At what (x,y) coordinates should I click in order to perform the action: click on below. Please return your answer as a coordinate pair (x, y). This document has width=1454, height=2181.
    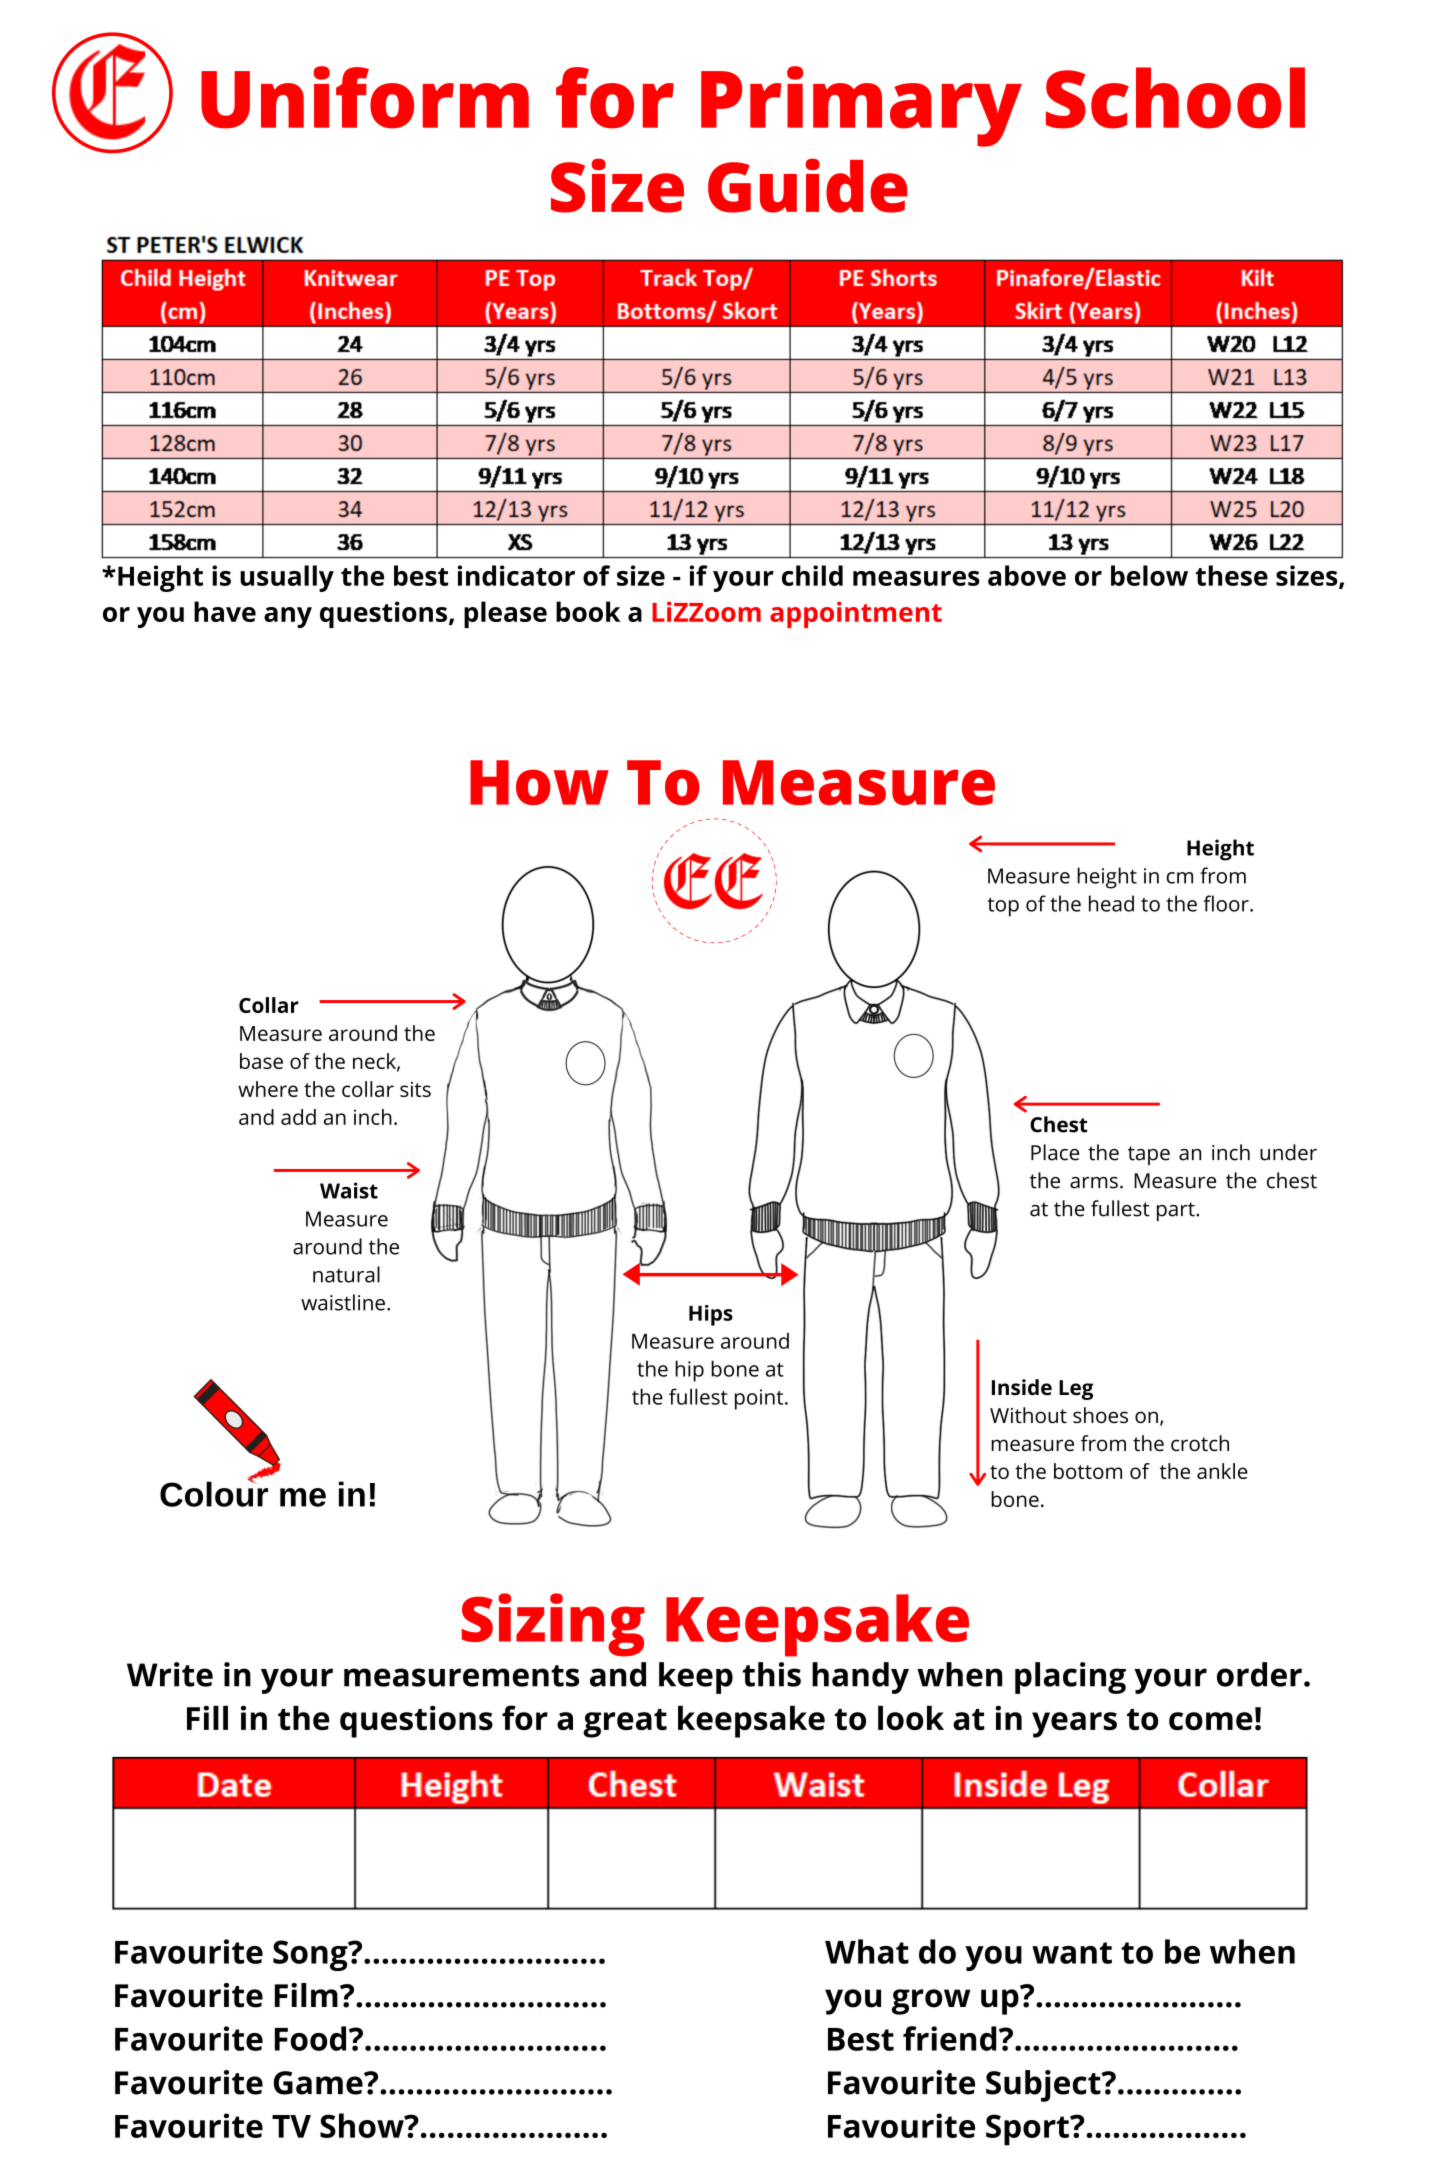
    Looking at the image, I should click on (1149, 575).
